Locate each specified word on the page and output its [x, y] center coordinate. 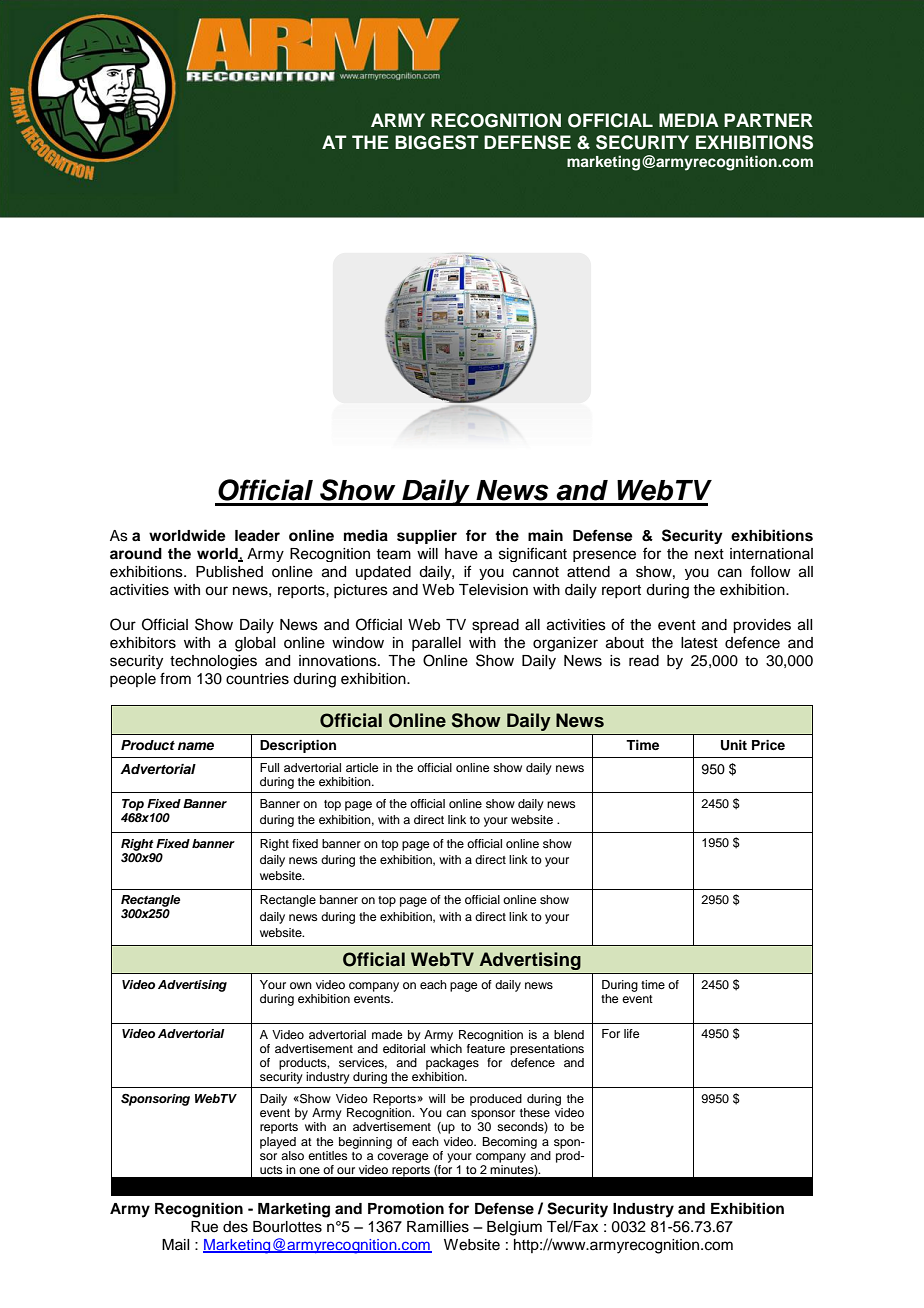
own [301, 985]
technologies [213, 662]
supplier [427, 536]
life [631, 1033]
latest [699, 643]
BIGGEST [437, 142]
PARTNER [768, 120]
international [771, 554]
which [446, 1048]
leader [257, 536]
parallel [436, 644]
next [709, 554]
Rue [204, 1227]
